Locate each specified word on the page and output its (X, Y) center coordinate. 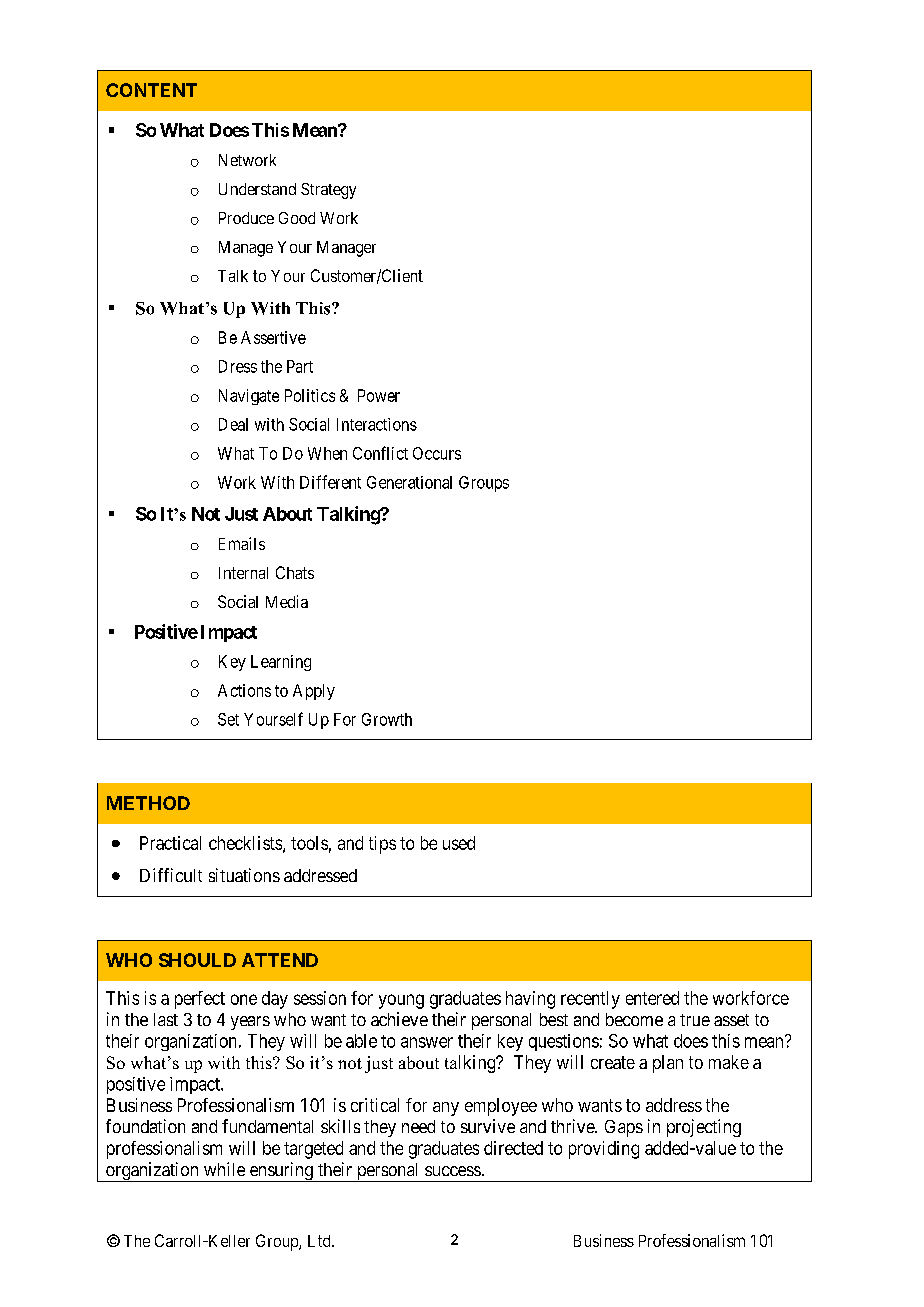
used (459, 843)
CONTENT (151, 90)
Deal (233, 424)
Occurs (437, 453)
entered (652, 998)
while (224, 1169)
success (453, 1171)
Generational (409, 482)
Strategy (328, 191)
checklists (246, 844)
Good (297, 218)
